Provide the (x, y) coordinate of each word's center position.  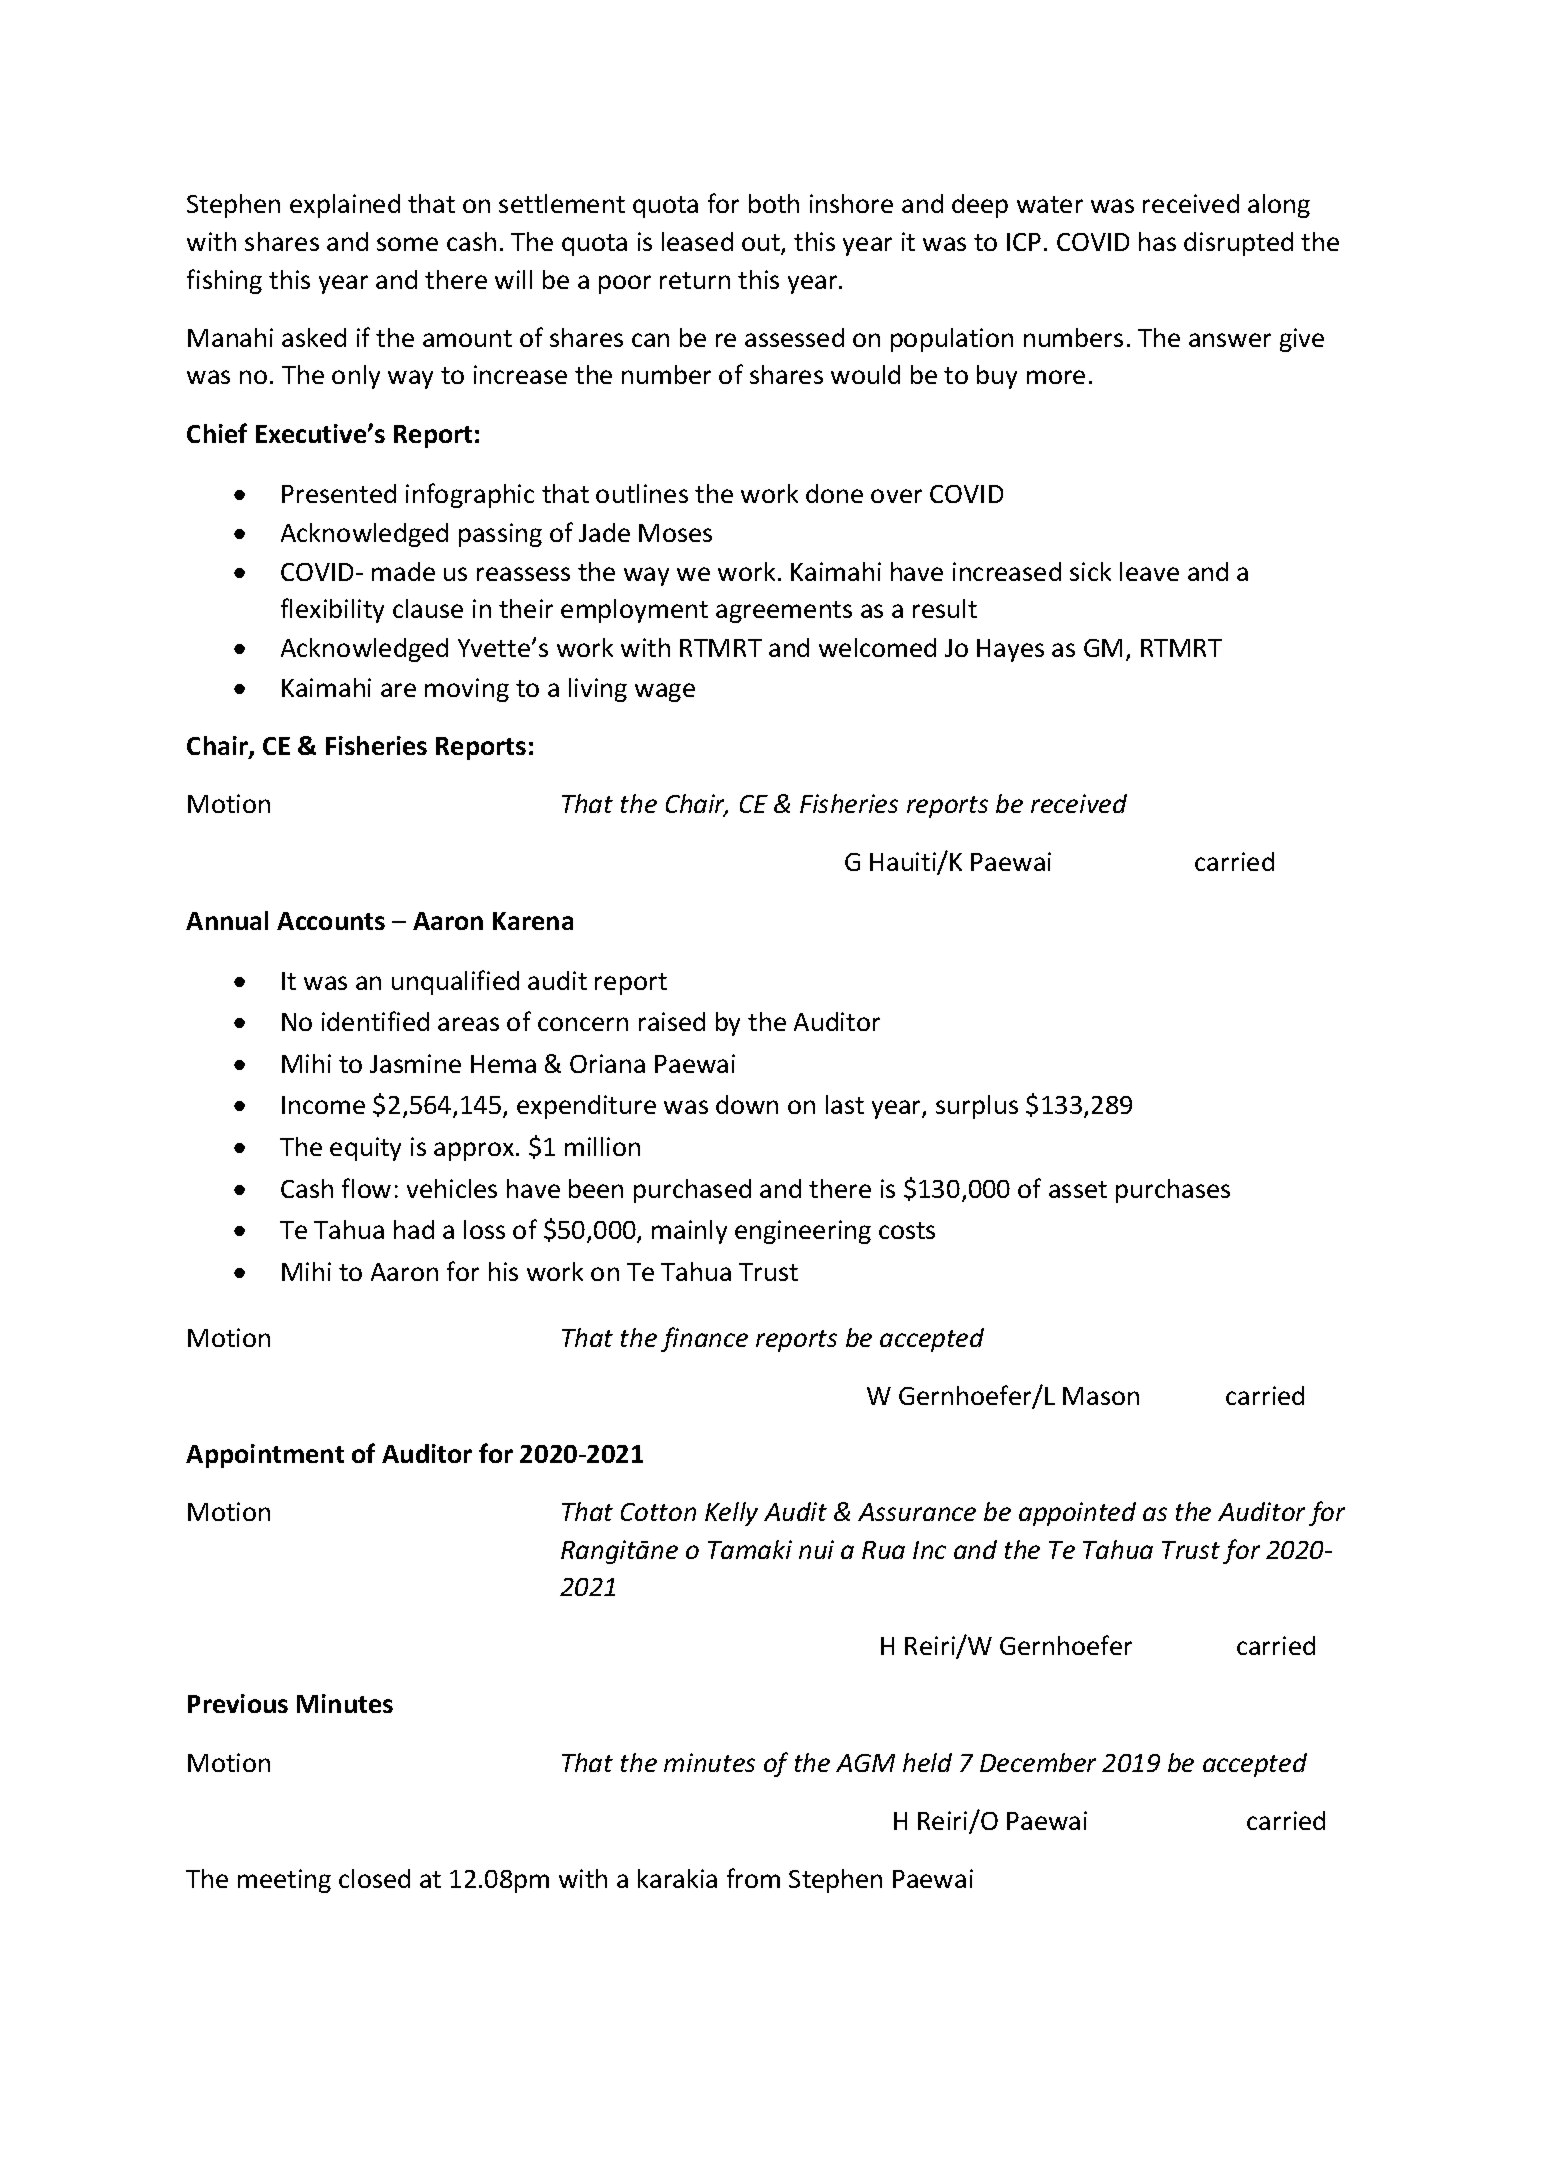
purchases (1173, 1191)
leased (697, 241)
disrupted (1238, 244)
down (747, 1104)
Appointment (265, 1456)
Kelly (731, 1514)
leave (1149, 571)
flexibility (332, 610)
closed (374, 1878)
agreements (784, 612)
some (407, 244)
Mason (1101, 1396)
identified (375, 1021)
